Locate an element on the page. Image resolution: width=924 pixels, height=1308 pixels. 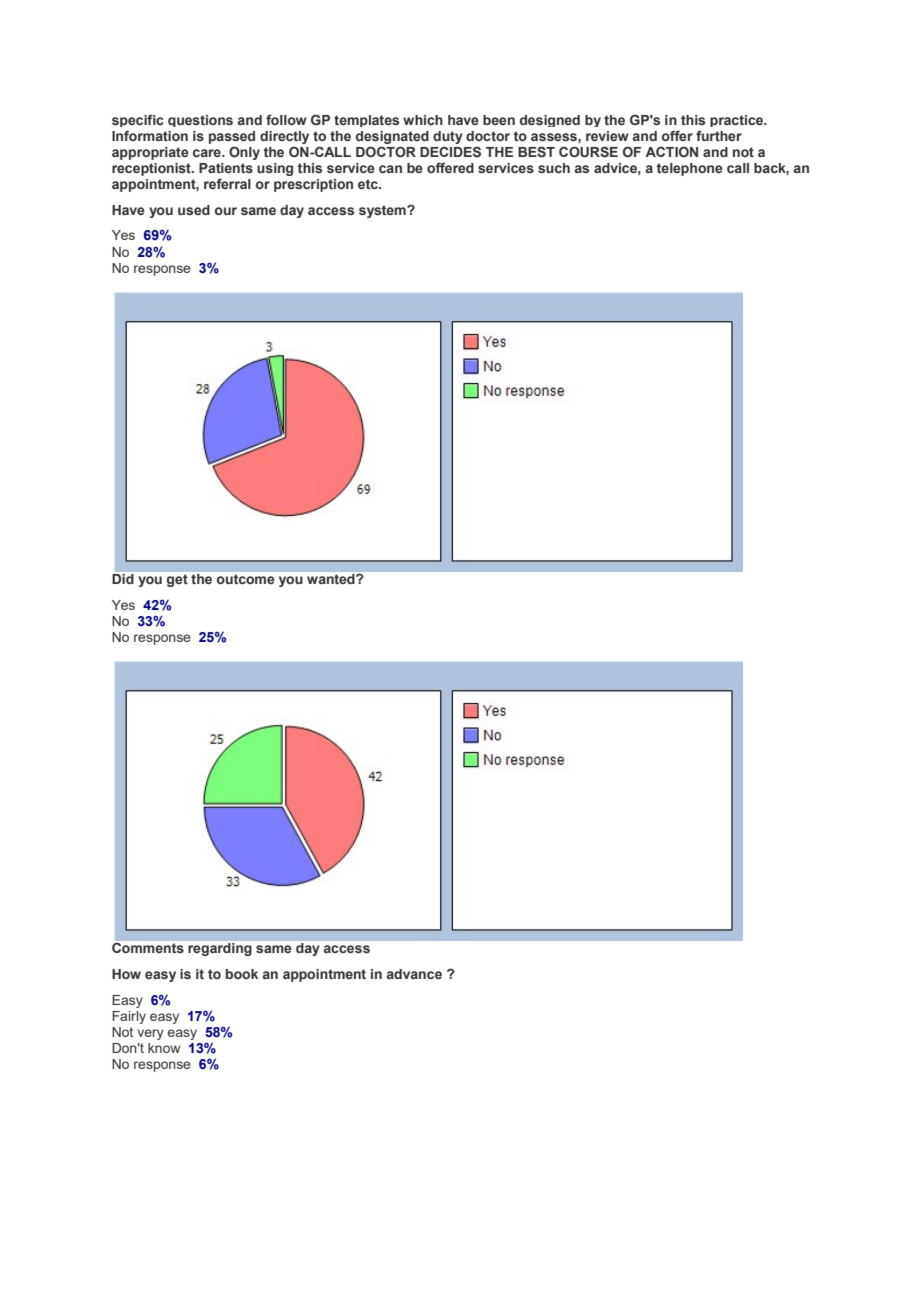
get is located at coordinates (177, 580).
